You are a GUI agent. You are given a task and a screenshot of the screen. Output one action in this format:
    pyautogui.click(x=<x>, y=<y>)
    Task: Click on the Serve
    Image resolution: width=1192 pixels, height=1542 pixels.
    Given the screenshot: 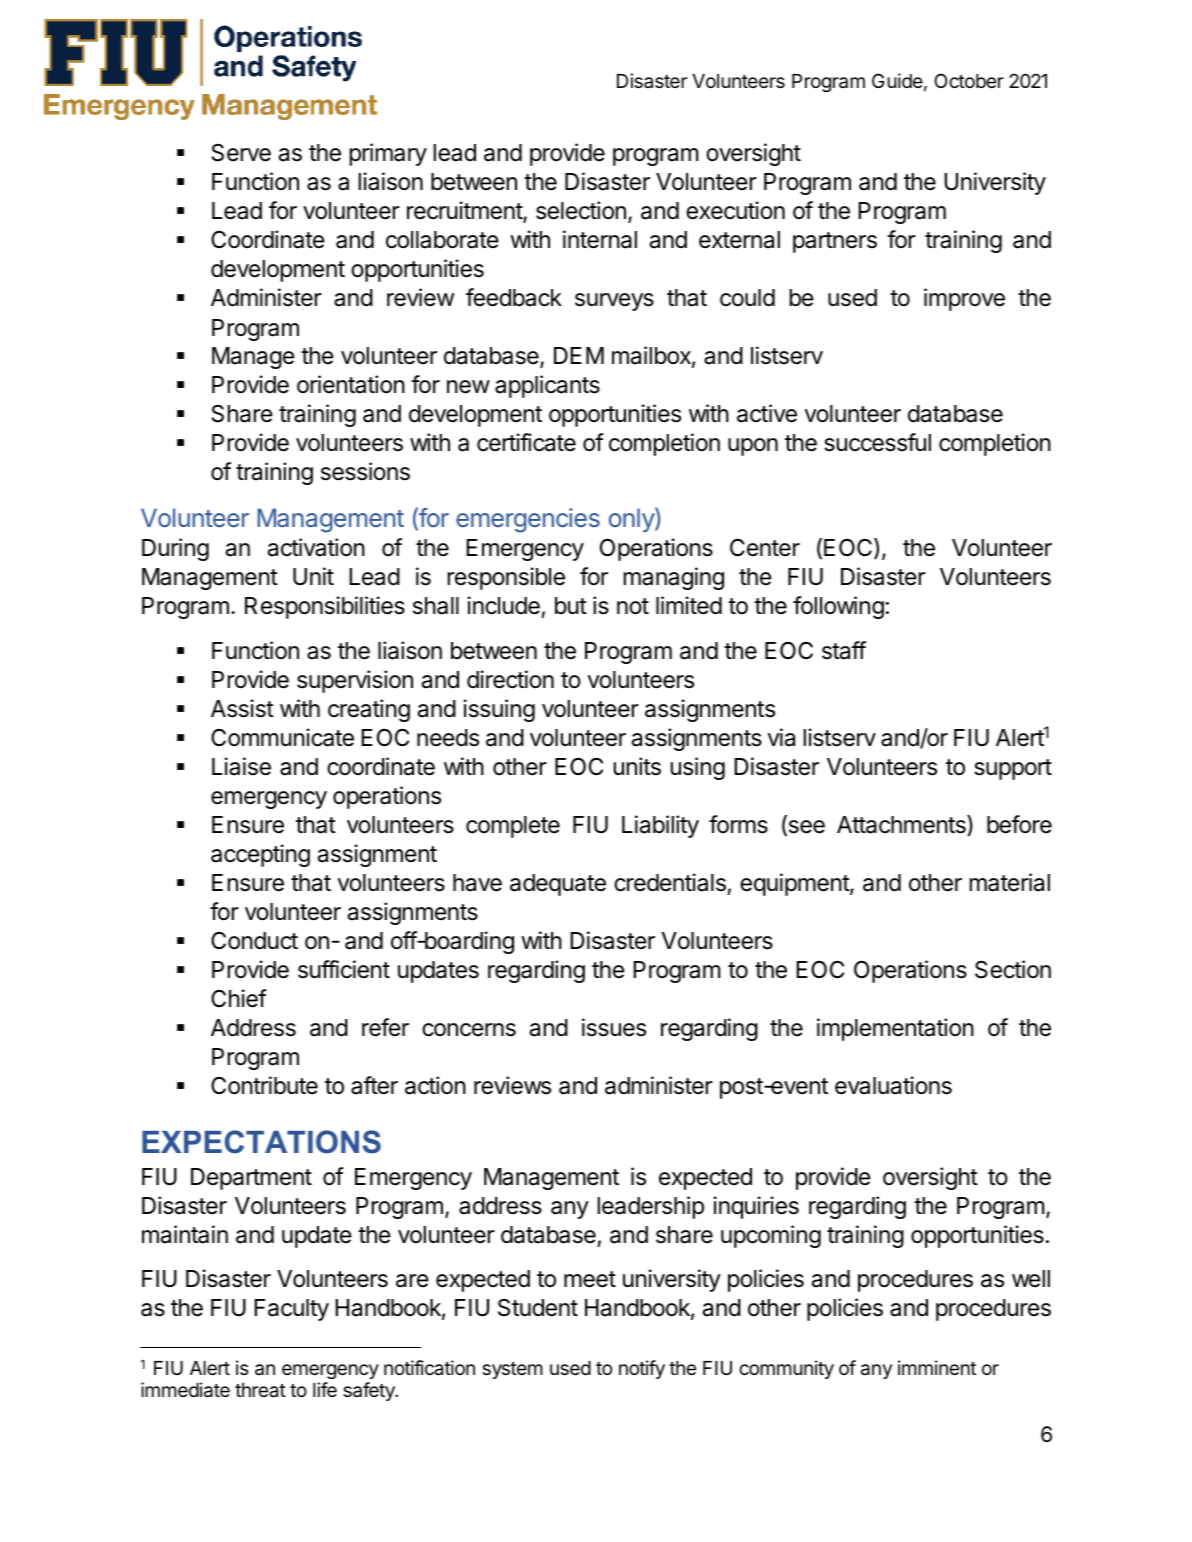 What is the action you would take?
    pyautogui.click(x=241, y=153)
